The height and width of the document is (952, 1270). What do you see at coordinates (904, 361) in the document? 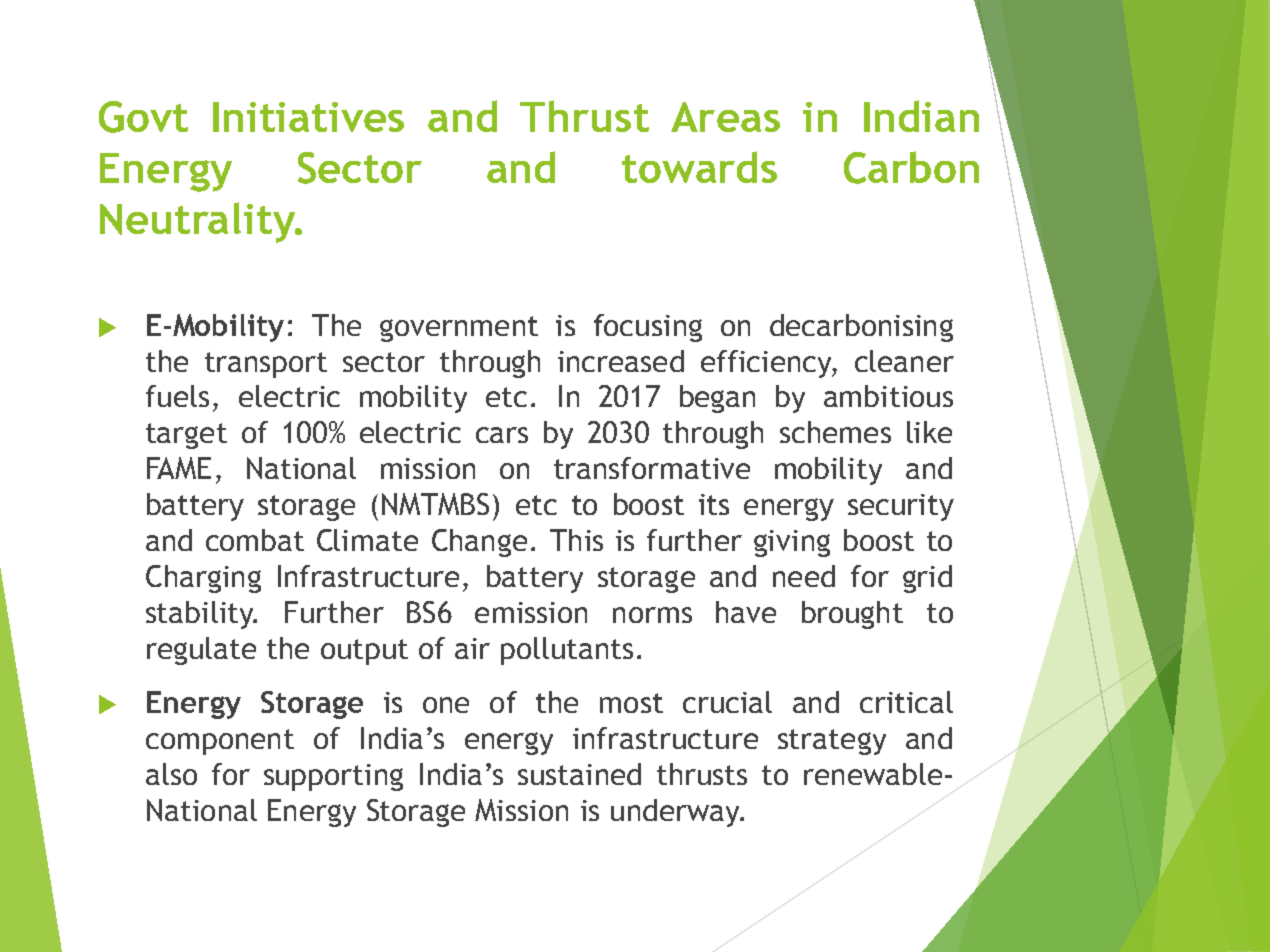
I see `cleaner` at bounding box center [904, 361].
